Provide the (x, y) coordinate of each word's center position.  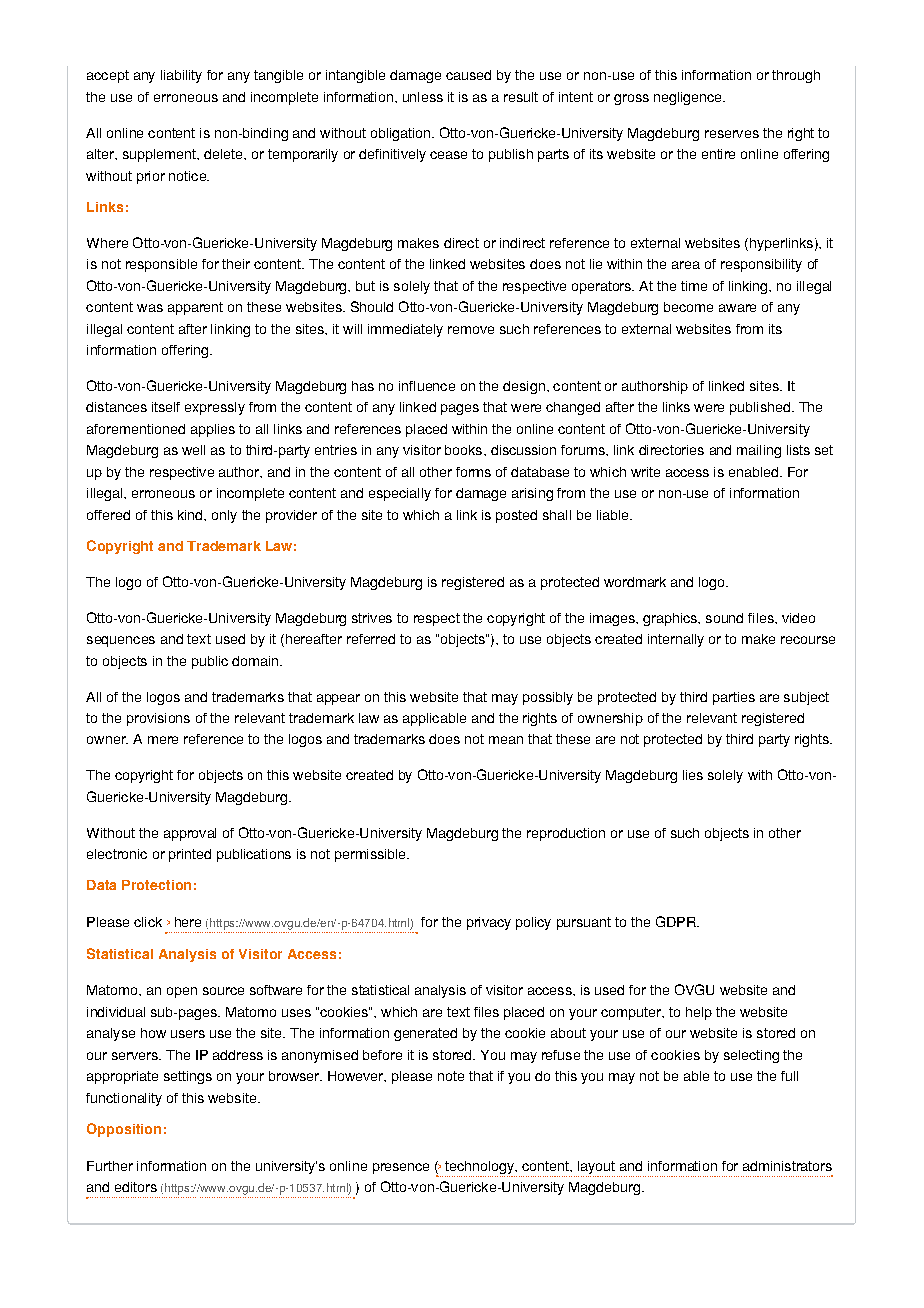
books (463, 450)
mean (506, 740)
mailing (759, 451)
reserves (732, 134)
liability (181, 76)
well (193, 450)
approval (190, 834)
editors (136, 1187)
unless (423, 97)
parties (734, 698)
